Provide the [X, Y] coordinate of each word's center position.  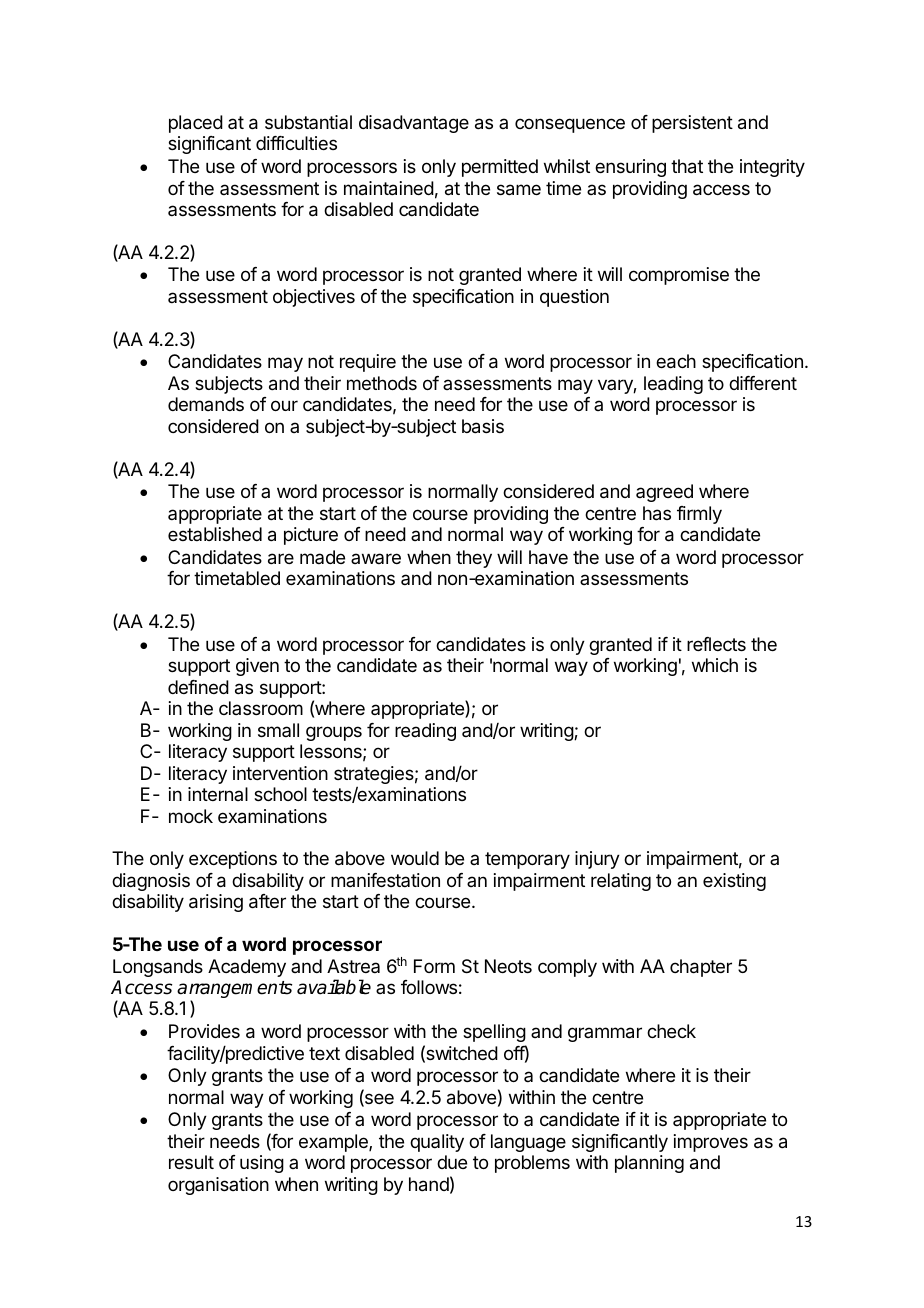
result [191, 1162]
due [452, 1162]
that [687, 166]
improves [711, 1143]
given [257, 667]
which [715, 665]
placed [196, 124]
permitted [500, 168]
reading [425, 732]
